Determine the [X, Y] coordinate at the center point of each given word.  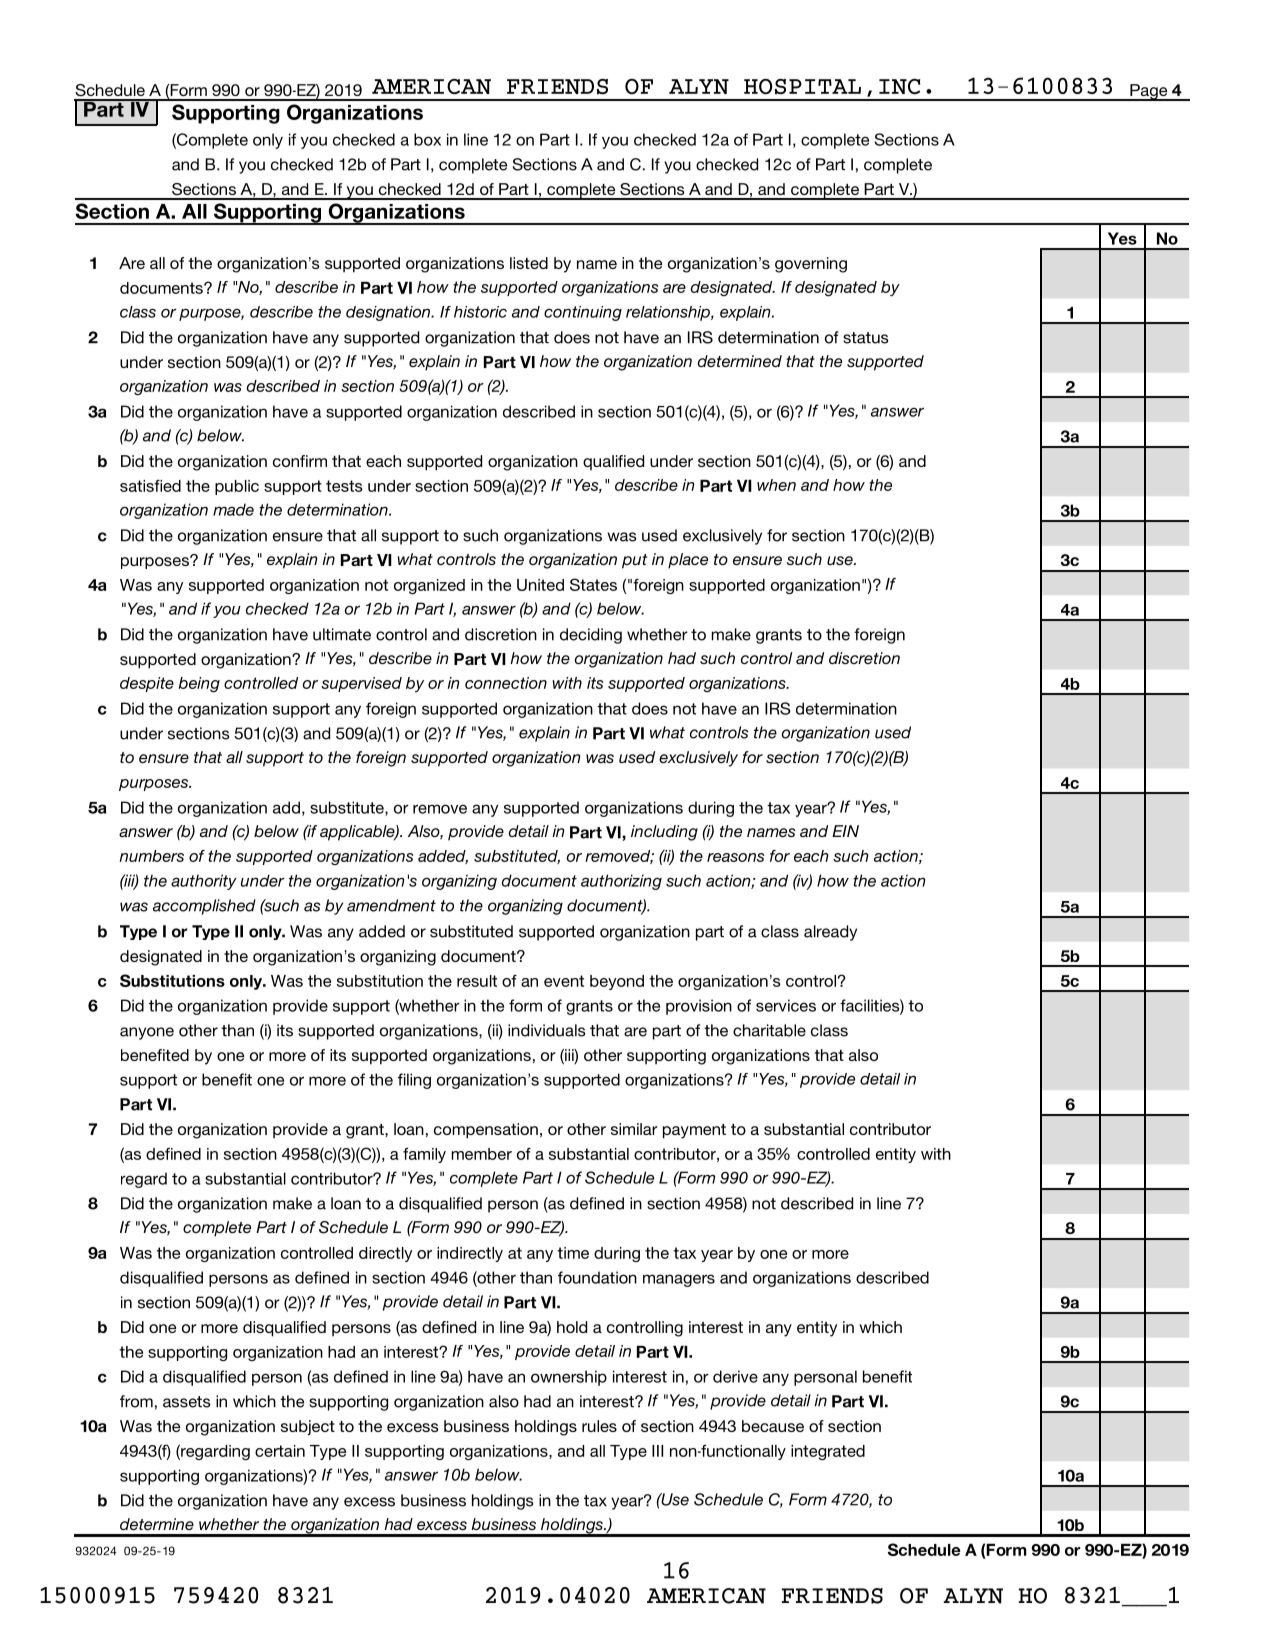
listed [529, 263]
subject [308, 1427]
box [427, 139]
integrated [828, 1452]
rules [599, 1426]
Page [1149, 92]
